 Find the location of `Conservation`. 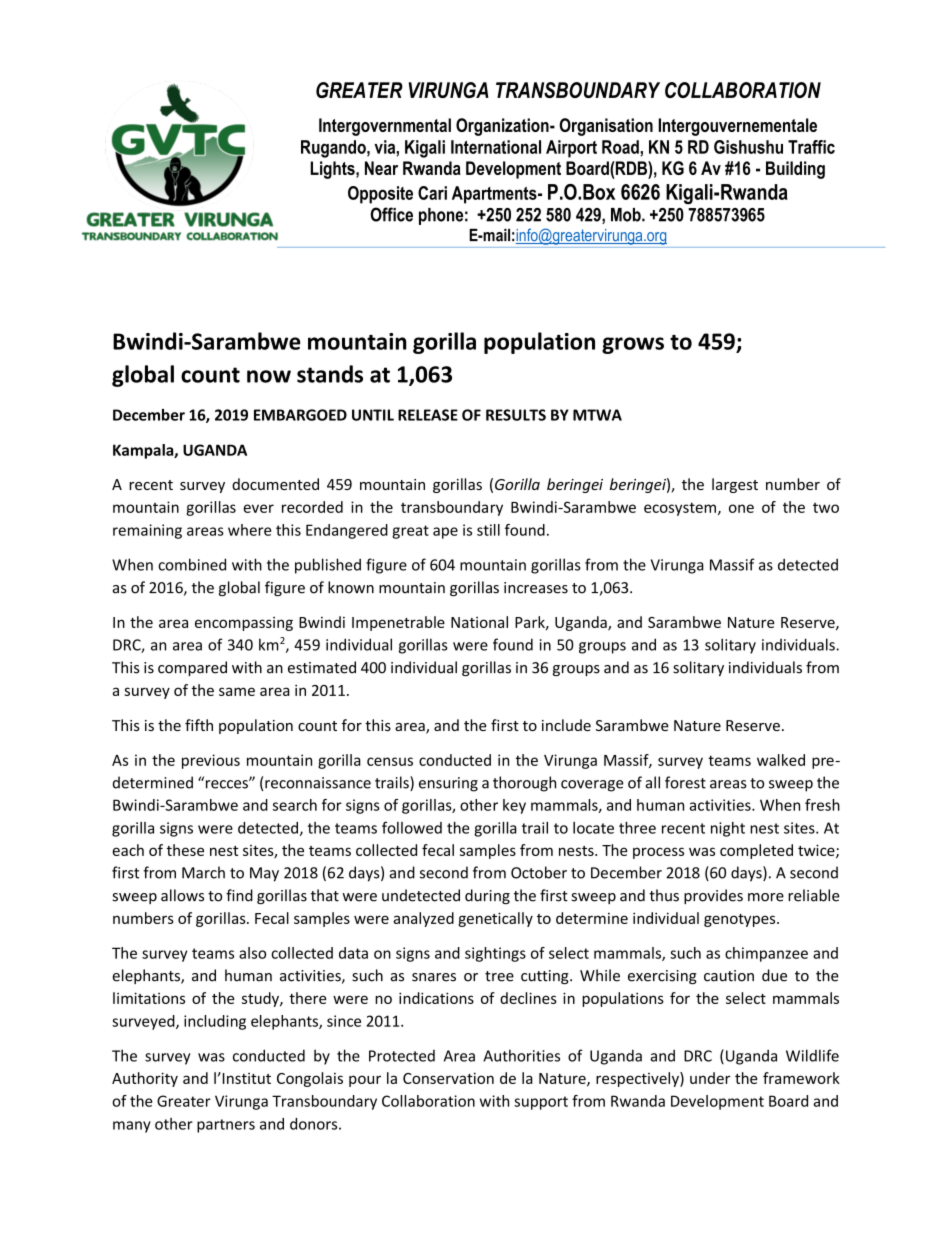

Conservation is located at coordinates (448, 1078).
